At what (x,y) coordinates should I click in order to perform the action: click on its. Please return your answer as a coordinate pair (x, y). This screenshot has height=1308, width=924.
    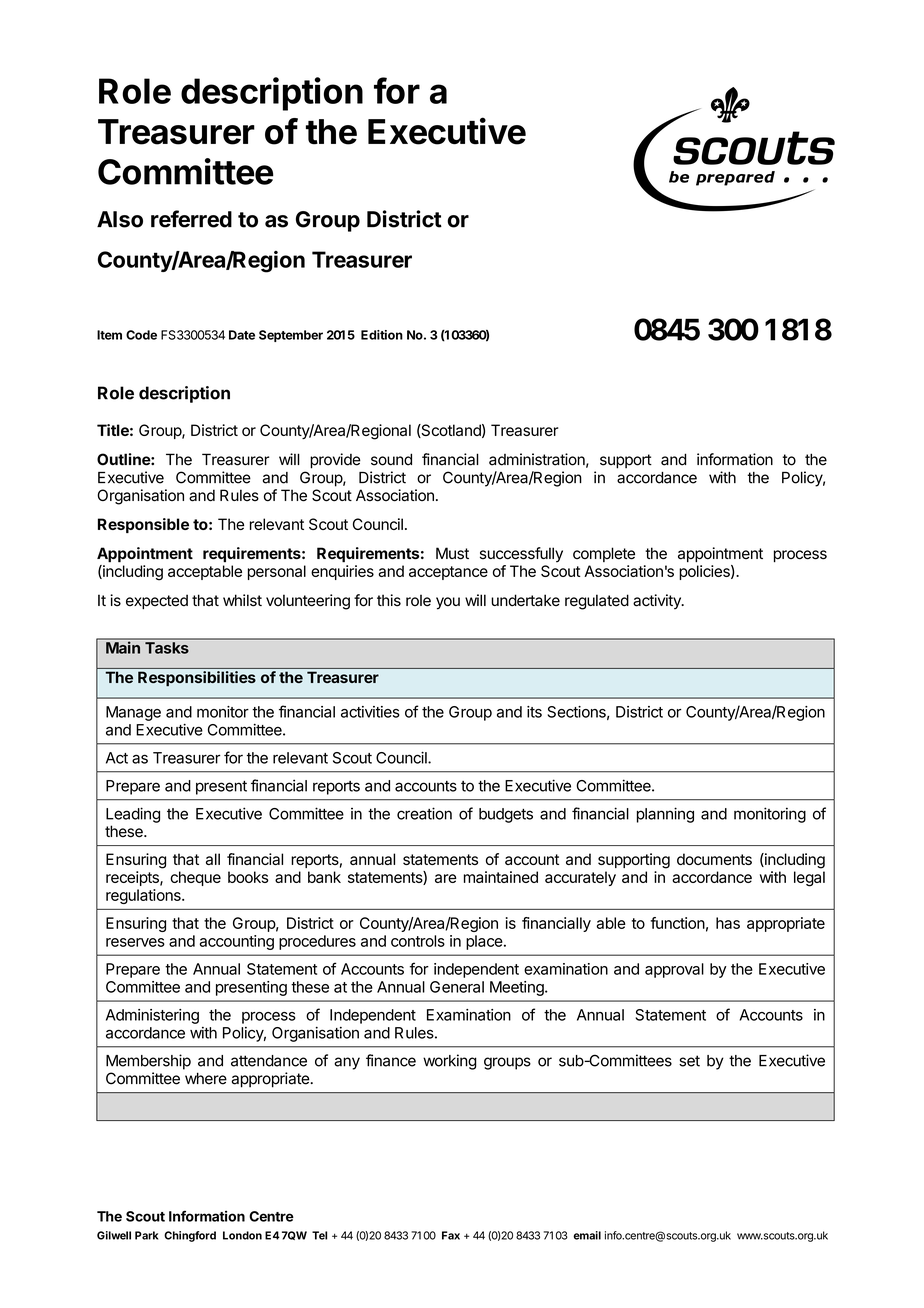
    Looking at the image, I should click on (534, 712).
